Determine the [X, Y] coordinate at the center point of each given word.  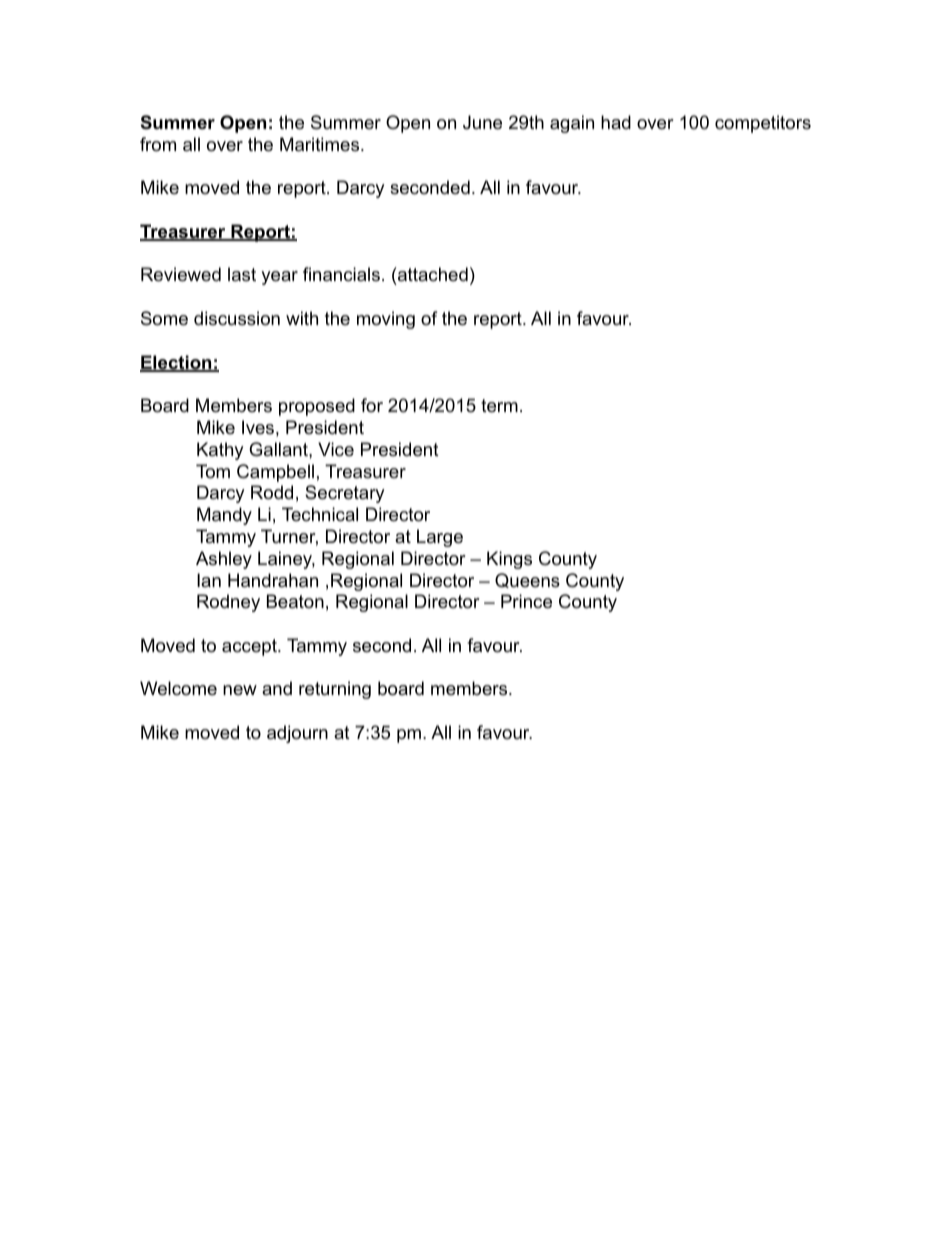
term [499, 406]
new [240, 690]
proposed [317, 407]
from [158, 144]
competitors [763, 124]
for [372, 405]
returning [335, 690]
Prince [526, 601]
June [482, 122]
